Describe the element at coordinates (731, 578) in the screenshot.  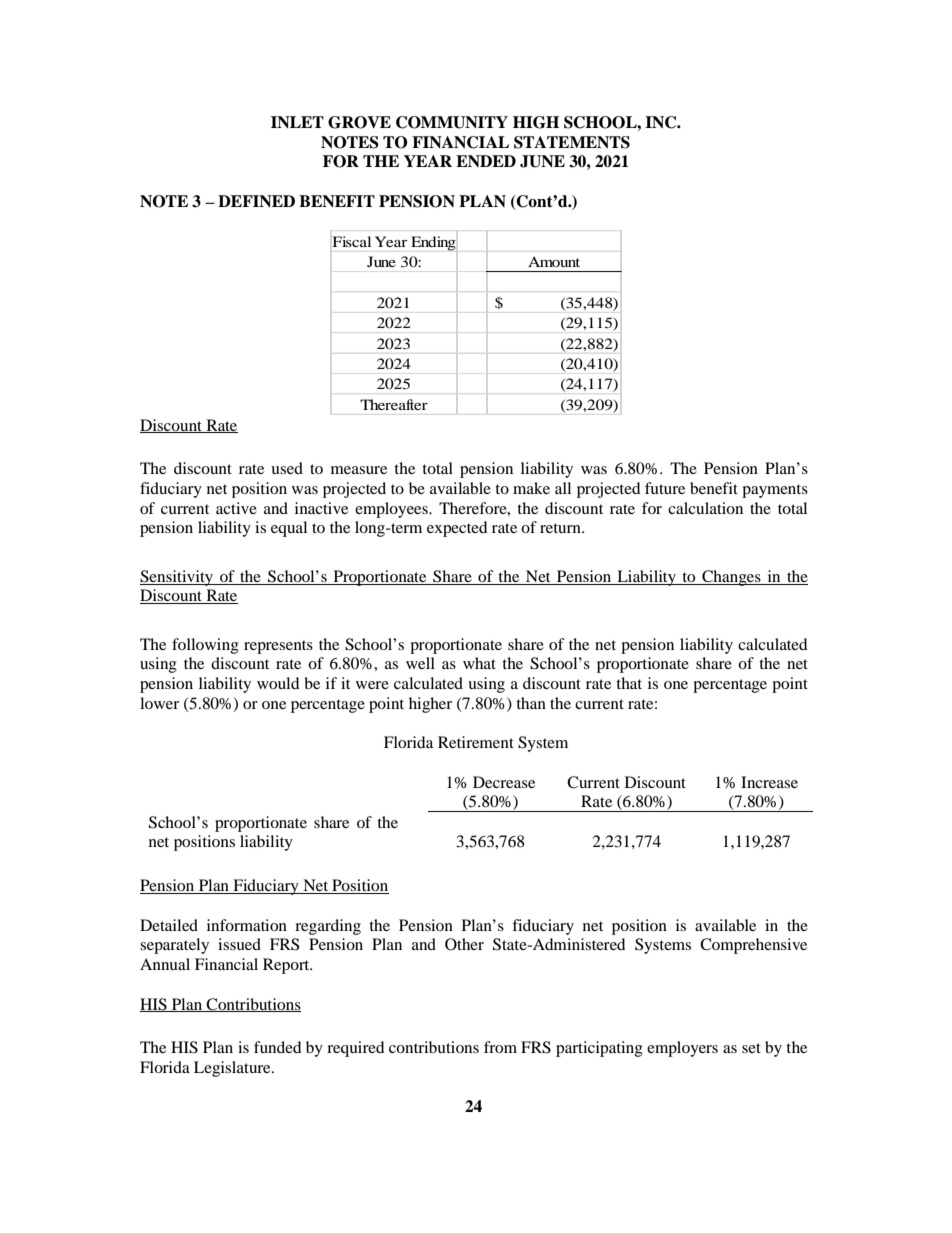
I see `Changes` at that location.
